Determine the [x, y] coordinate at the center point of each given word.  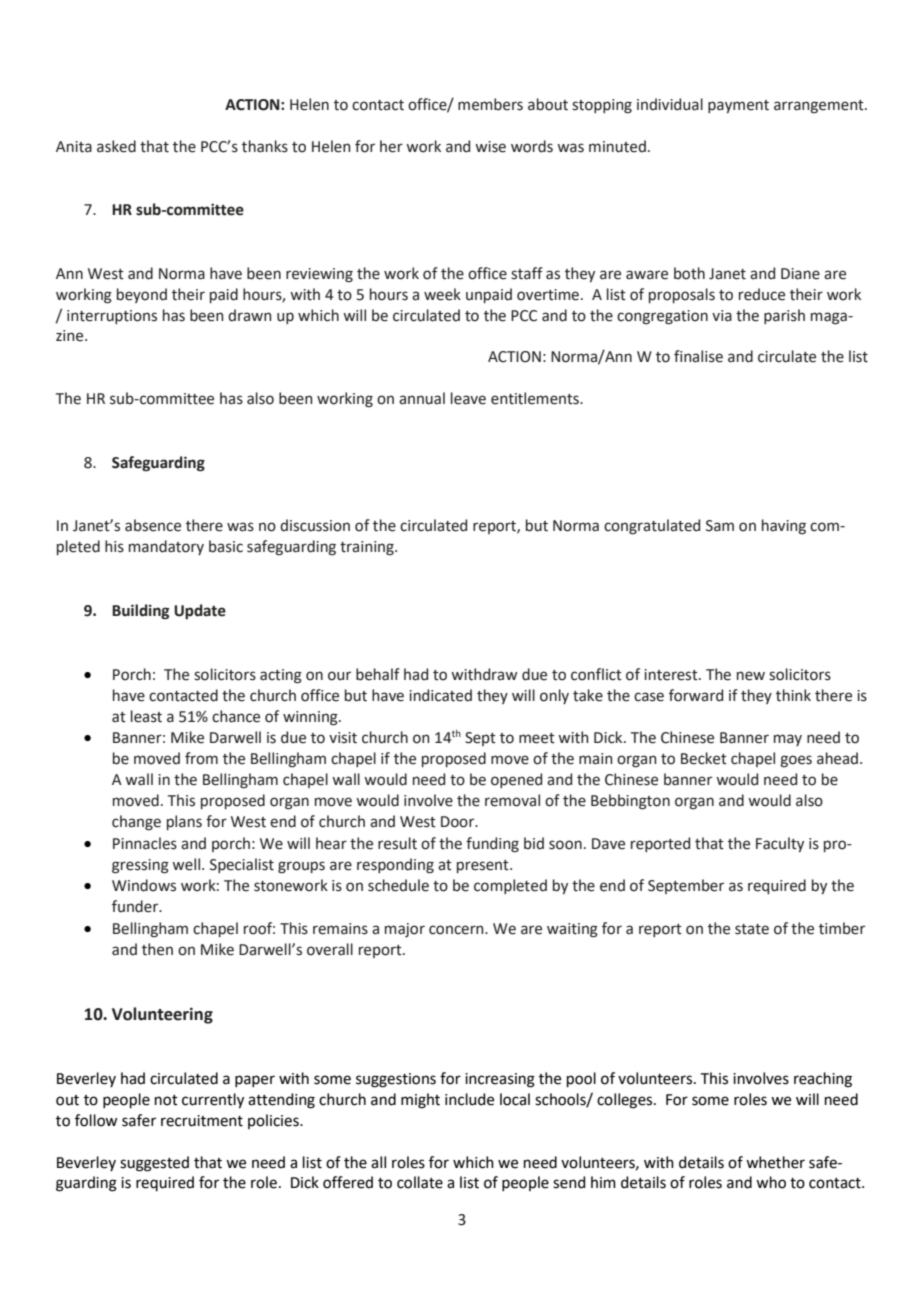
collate [420, 1182]
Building [140, 612]
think [793, 695]
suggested [154, 1164]
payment [738, 106]
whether [775, 1162]
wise [490, 147]
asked [116, 146]
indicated [440, 695]
